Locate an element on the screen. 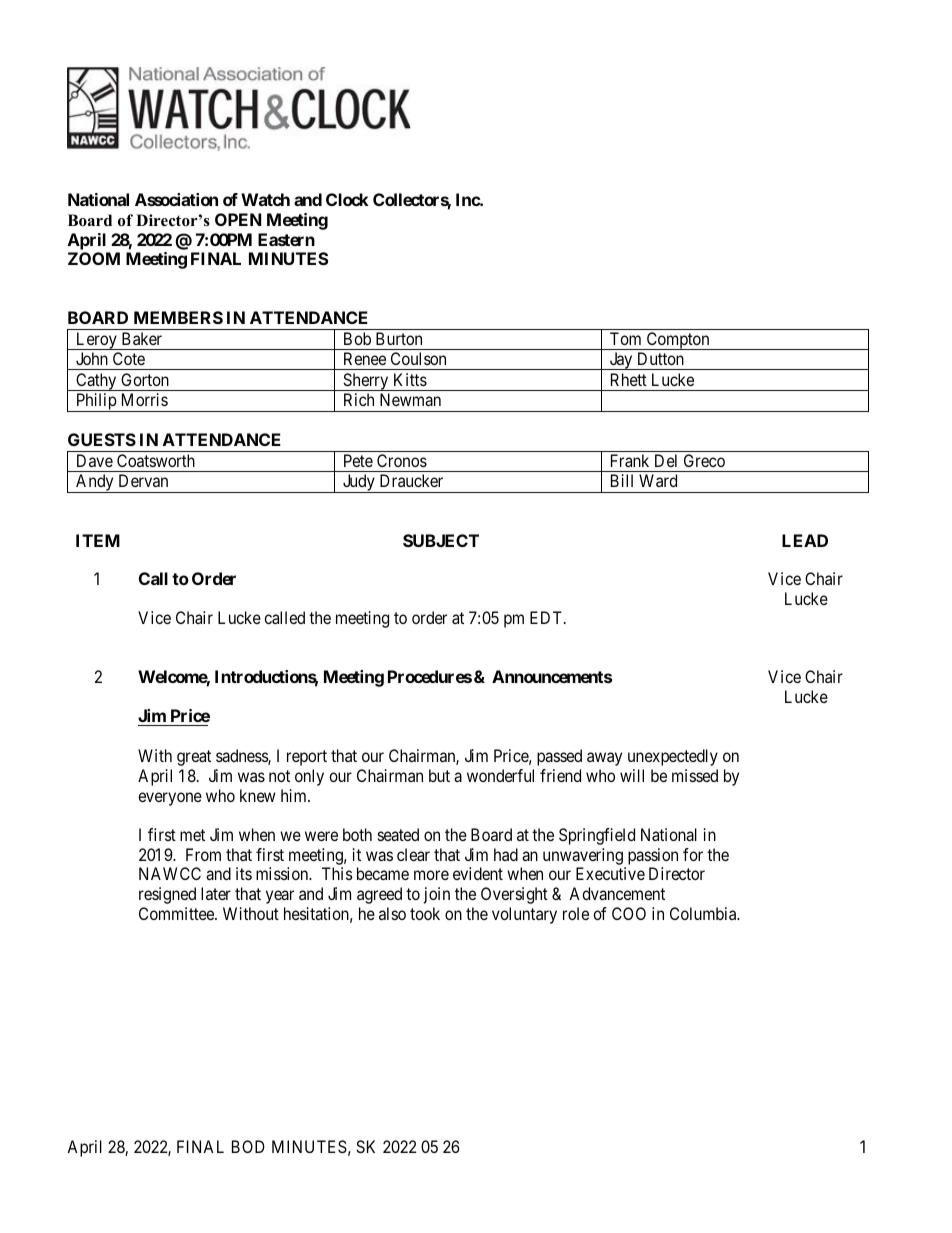 Image resolution: width=952 pixels, height=1233 pixels. Tom is located at coordinates (625, 338).
